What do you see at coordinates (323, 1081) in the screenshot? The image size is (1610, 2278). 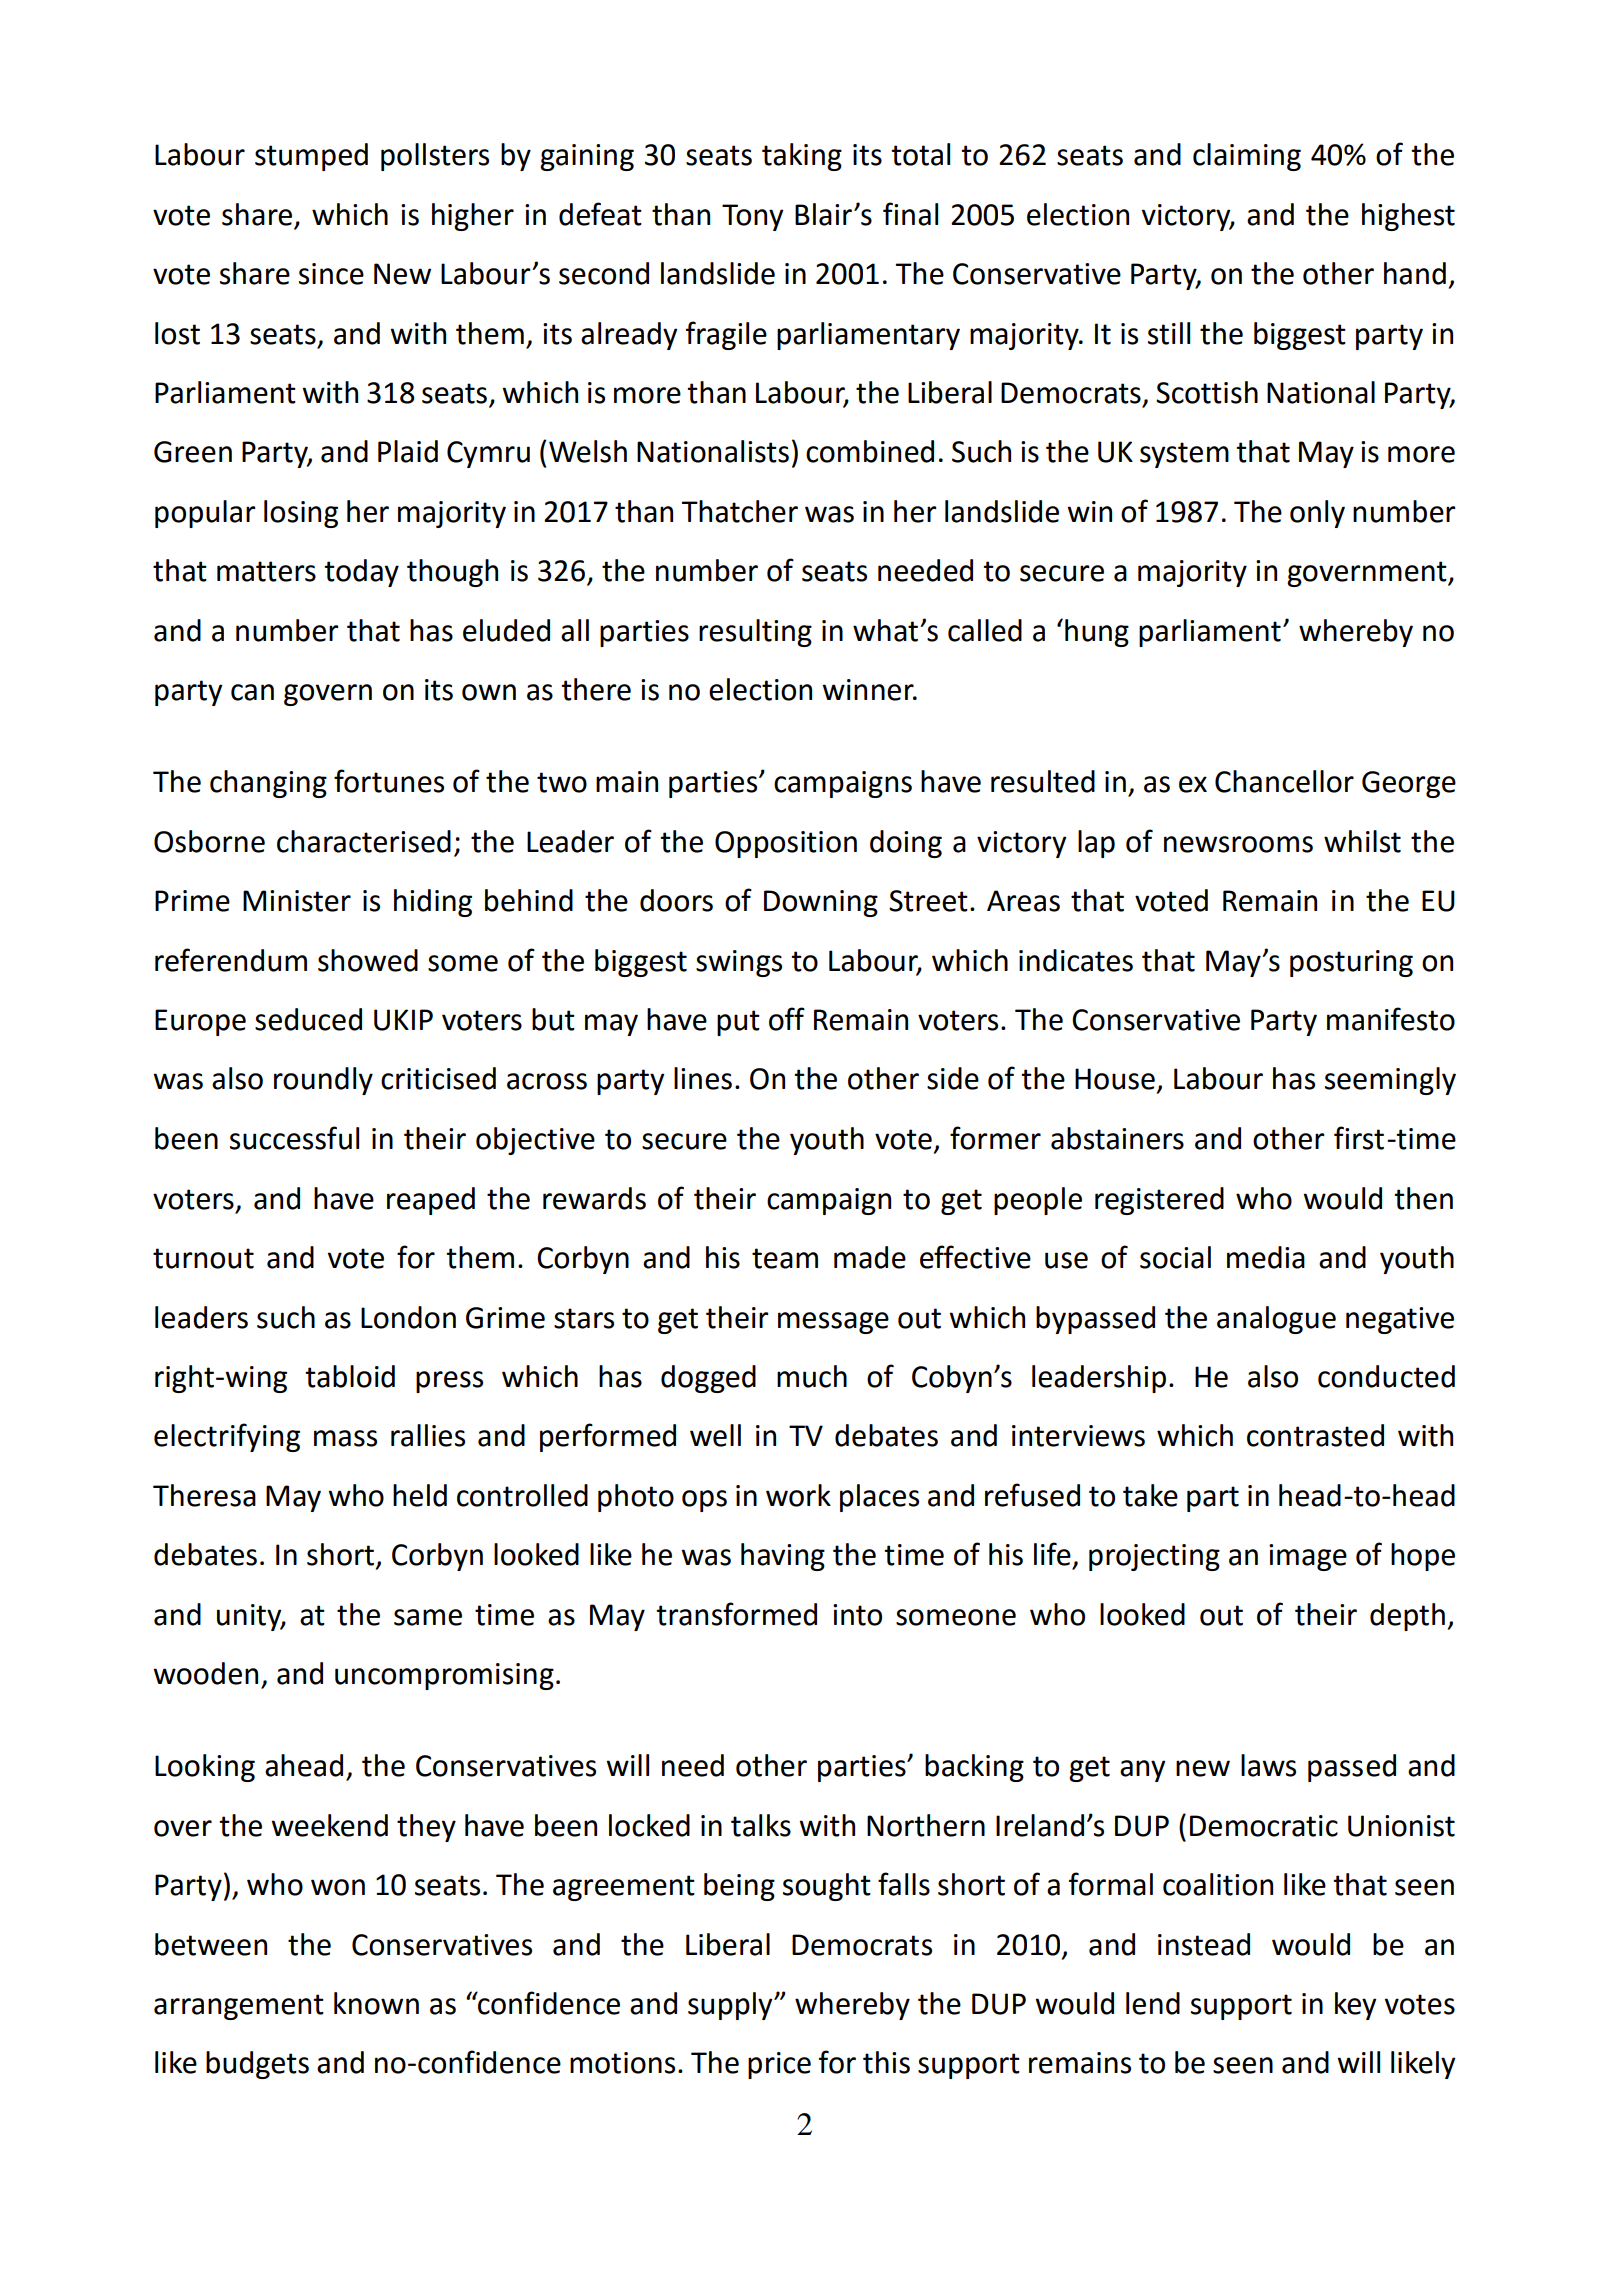 I see `roundly` at bounding box center [323, 1081].
